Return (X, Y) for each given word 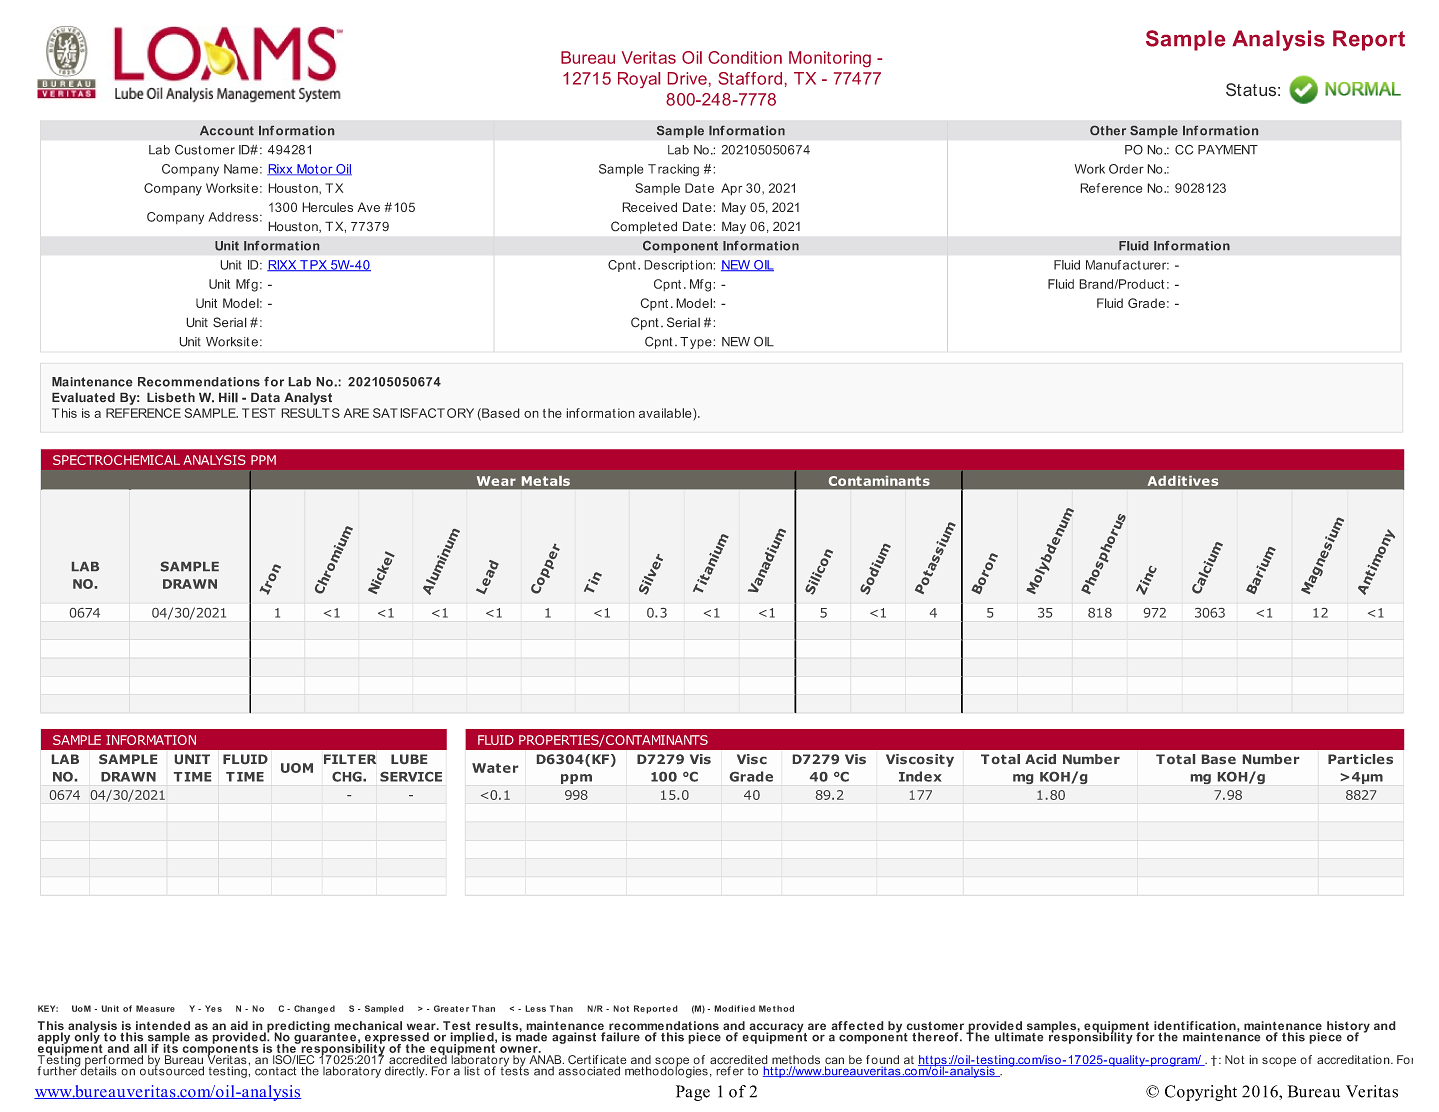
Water (495, 768)
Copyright (1201, 1093)
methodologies (666, 1071)
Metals (546, 481)
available (666, 413)
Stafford (750, 78)
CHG (348, 777)
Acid (1040, 759)
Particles (1360, 759)
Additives (1182, 481)
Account (227, 130)
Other (1108, 130)
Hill (228, 397)
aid (240, 1027)
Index (920, 776)
